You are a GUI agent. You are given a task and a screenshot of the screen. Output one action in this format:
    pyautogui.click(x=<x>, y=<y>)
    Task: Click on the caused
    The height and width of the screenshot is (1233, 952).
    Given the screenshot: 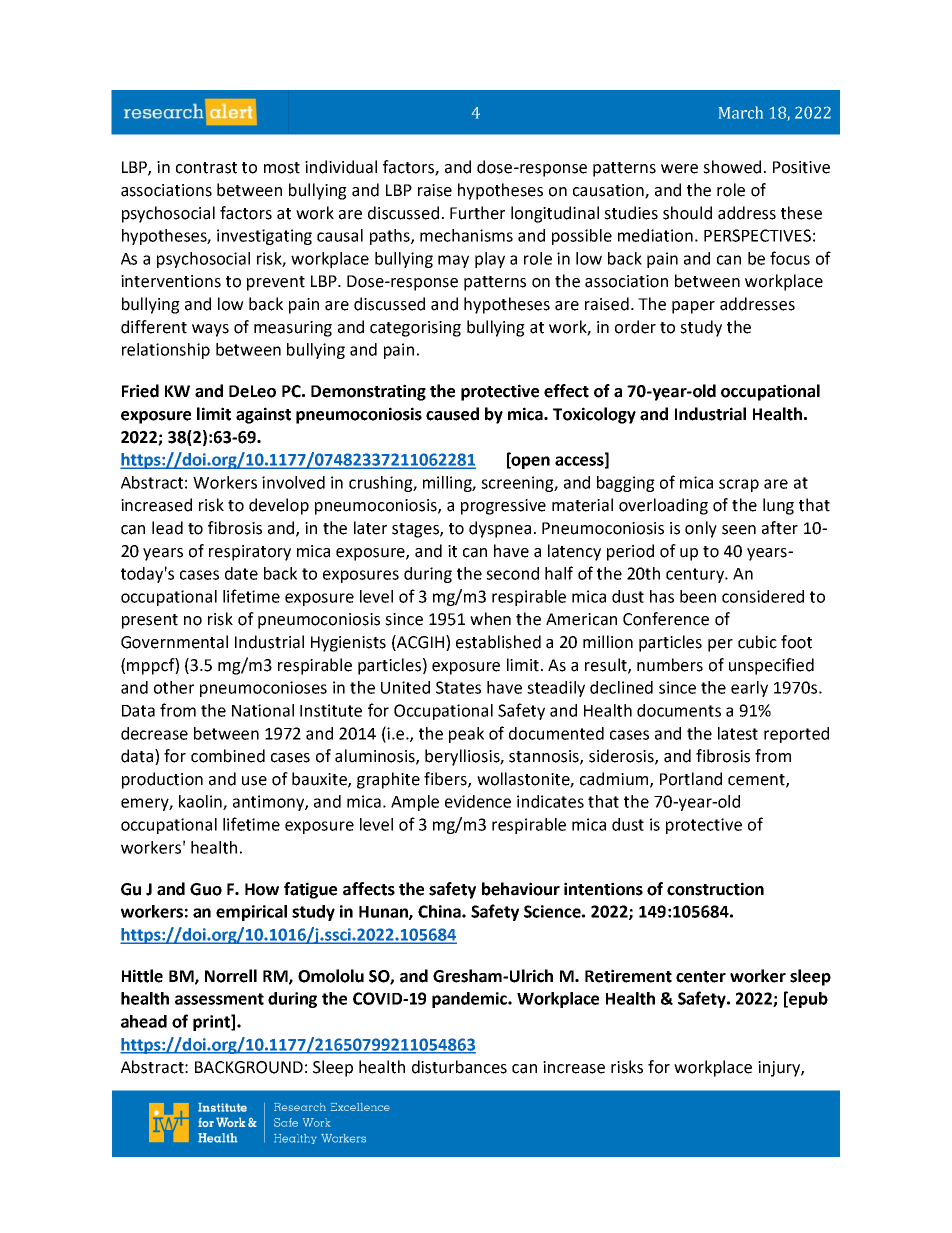 What is the action you would take?
    pyautogui.click(x=452, y=414)
